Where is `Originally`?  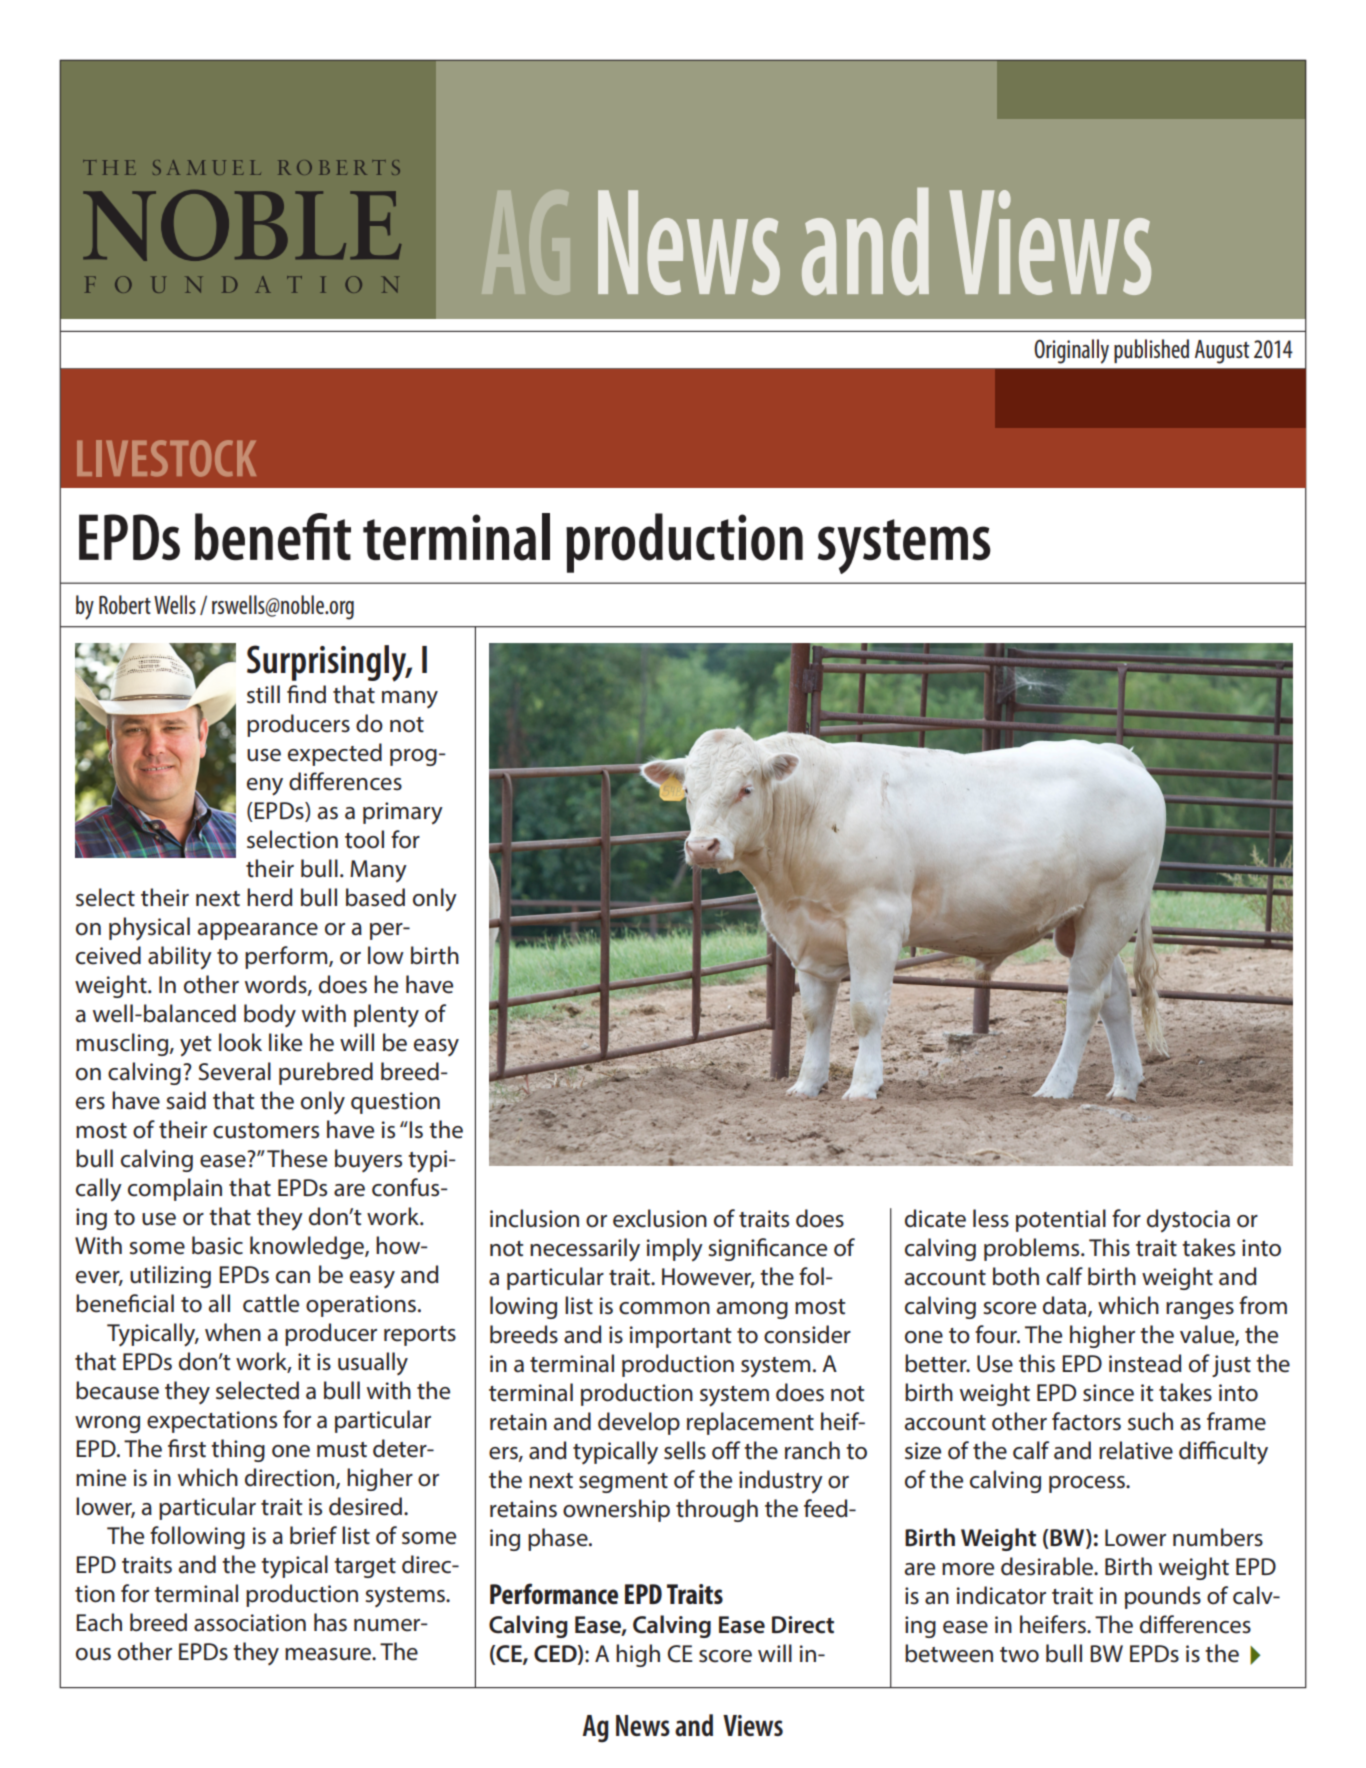
Originally is located at coordinates (1071, 351).
